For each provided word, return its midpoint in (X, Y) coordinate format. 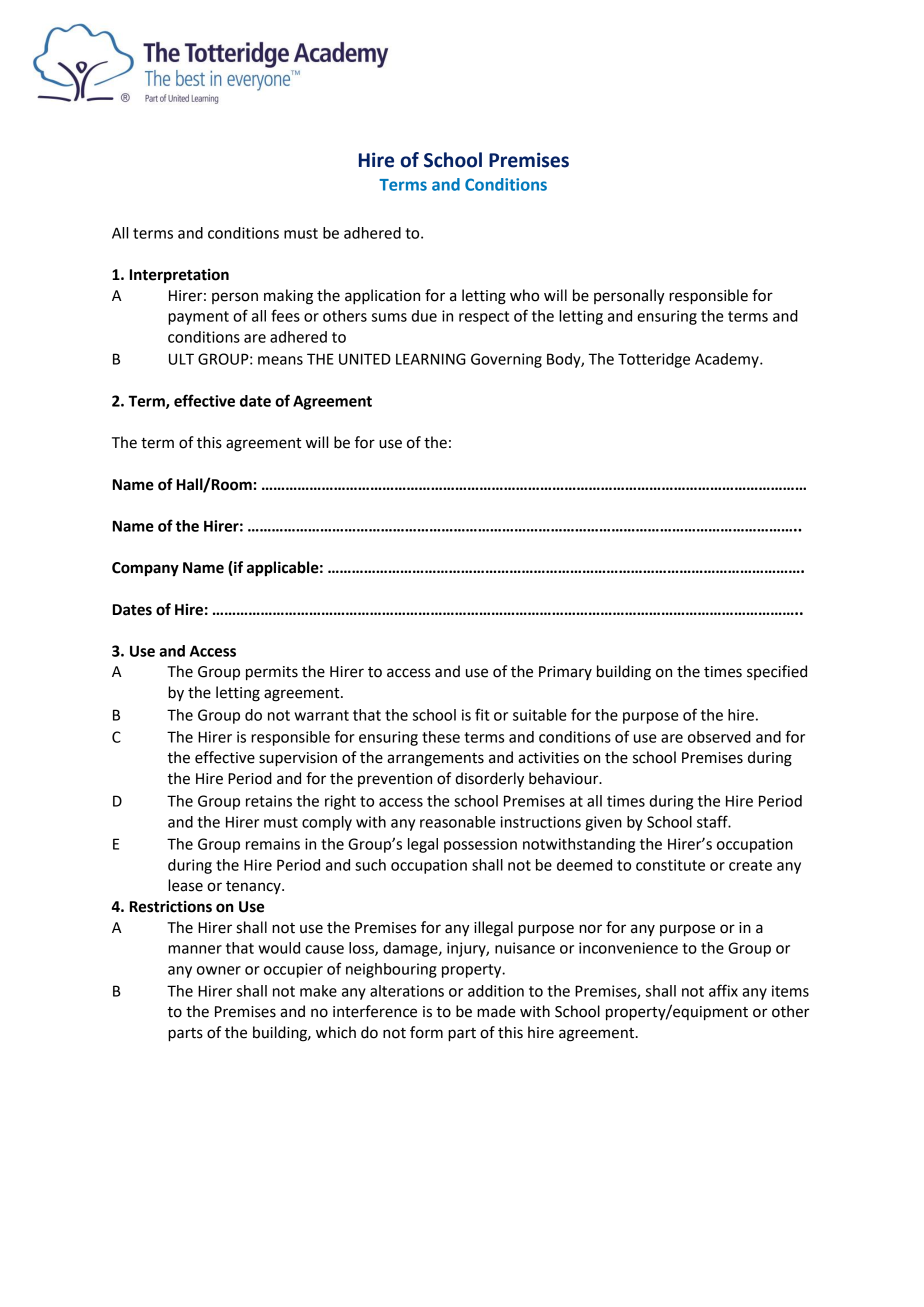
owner (219, 970)
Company (145, 569)
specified (777, 672)
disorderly (489, 780)
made (496, 1011)
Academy (728, 360)
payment (198, 318)
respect (484, 318)
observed (719, 737)
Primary (565, 673)
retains (269, 801)
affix (723, 990)
